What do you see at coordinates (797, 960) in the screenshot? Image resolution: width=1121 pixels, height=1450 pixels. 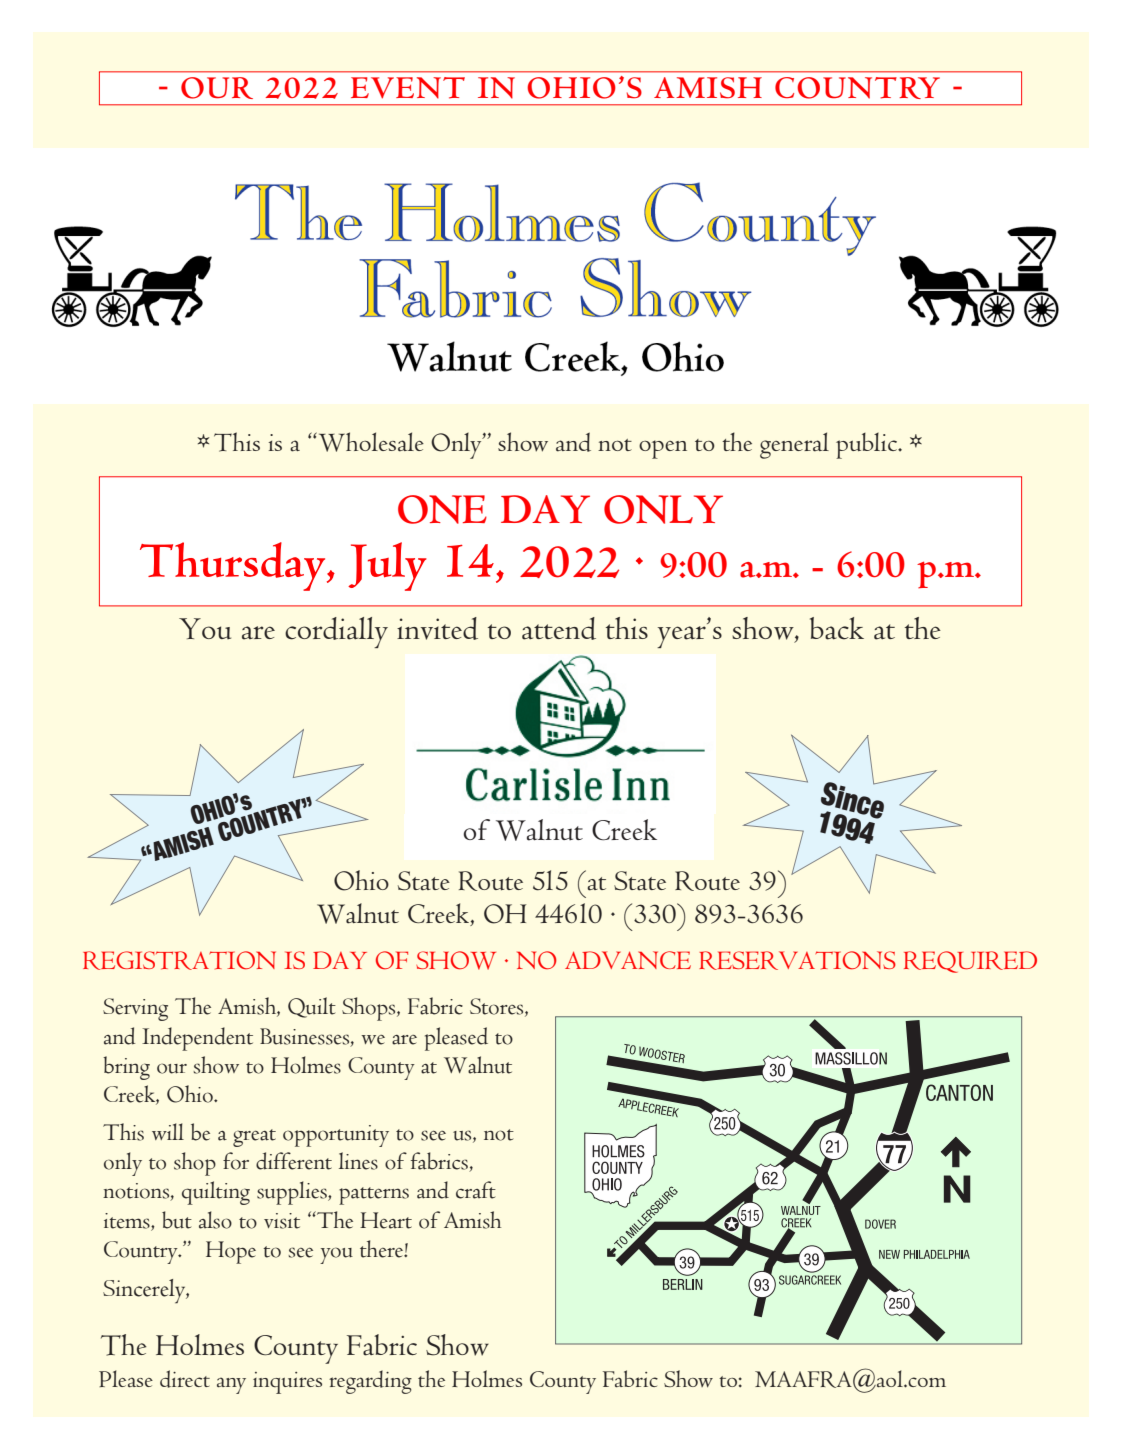 I see `RESERVATIONS` at bounding box center [797, 960].
